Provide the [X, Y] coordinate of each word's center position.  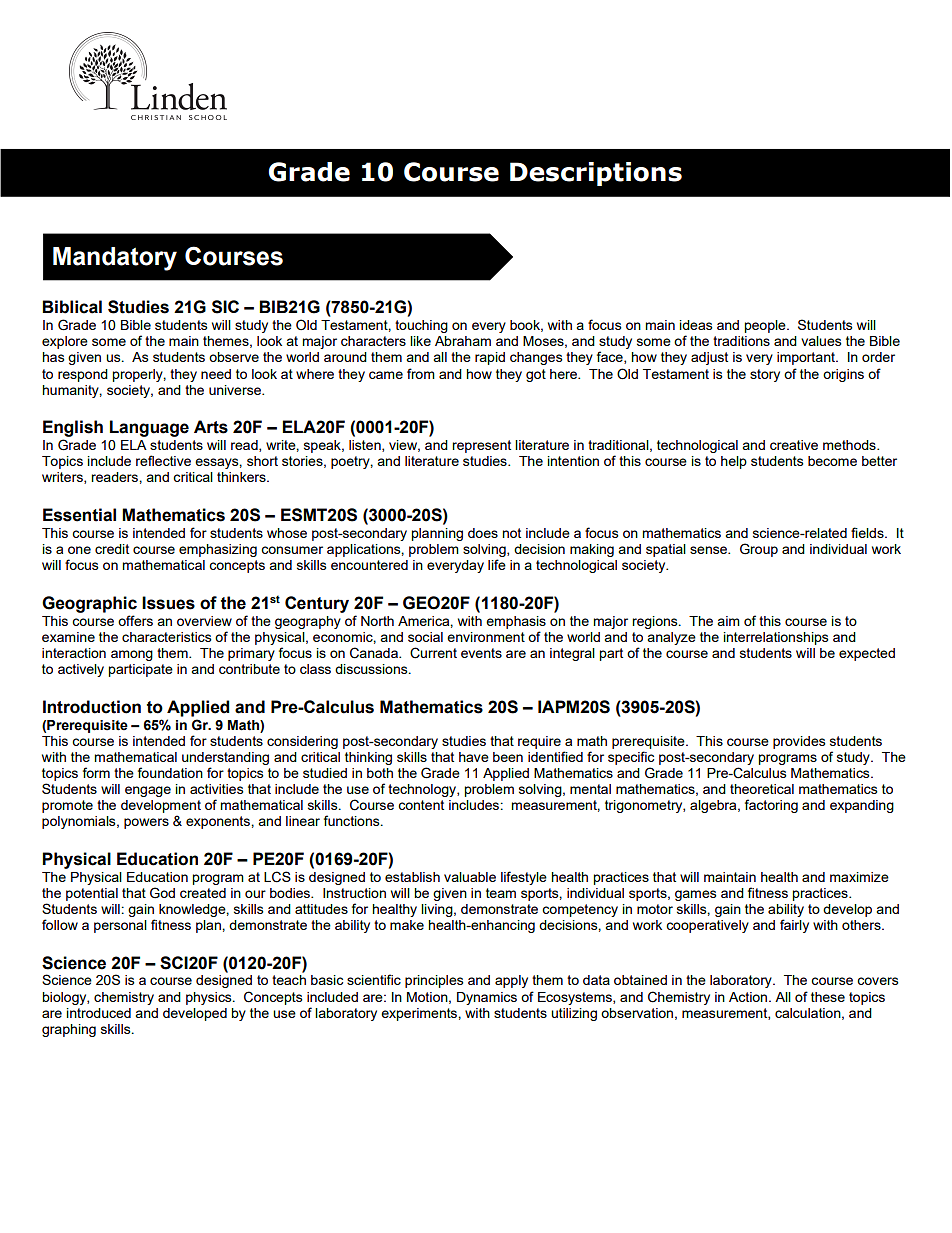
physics [210, 998]
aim [728, 621]
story [765, 375]
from [421, 373]
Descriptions [596, 174]
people [766, 326]
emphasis [516, 622]
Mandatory [115, 259]
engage [148, 791]
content [421, 805]
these [828, 997]
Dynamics [487, 998]
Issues [168, 603]
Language [149, 428]
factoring [771, 806]
